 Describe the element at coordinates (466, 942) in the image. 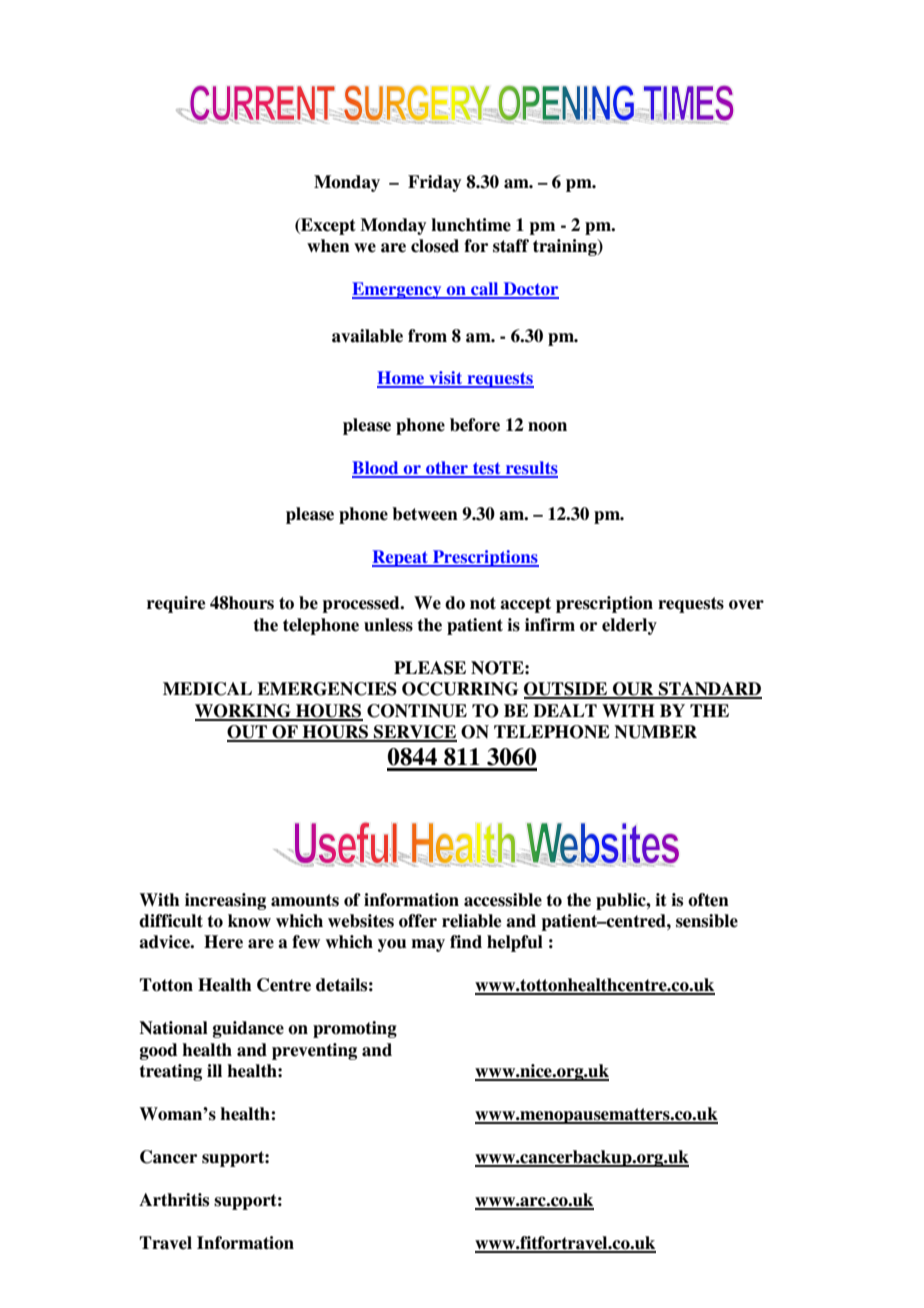

I see `find` at that location.
